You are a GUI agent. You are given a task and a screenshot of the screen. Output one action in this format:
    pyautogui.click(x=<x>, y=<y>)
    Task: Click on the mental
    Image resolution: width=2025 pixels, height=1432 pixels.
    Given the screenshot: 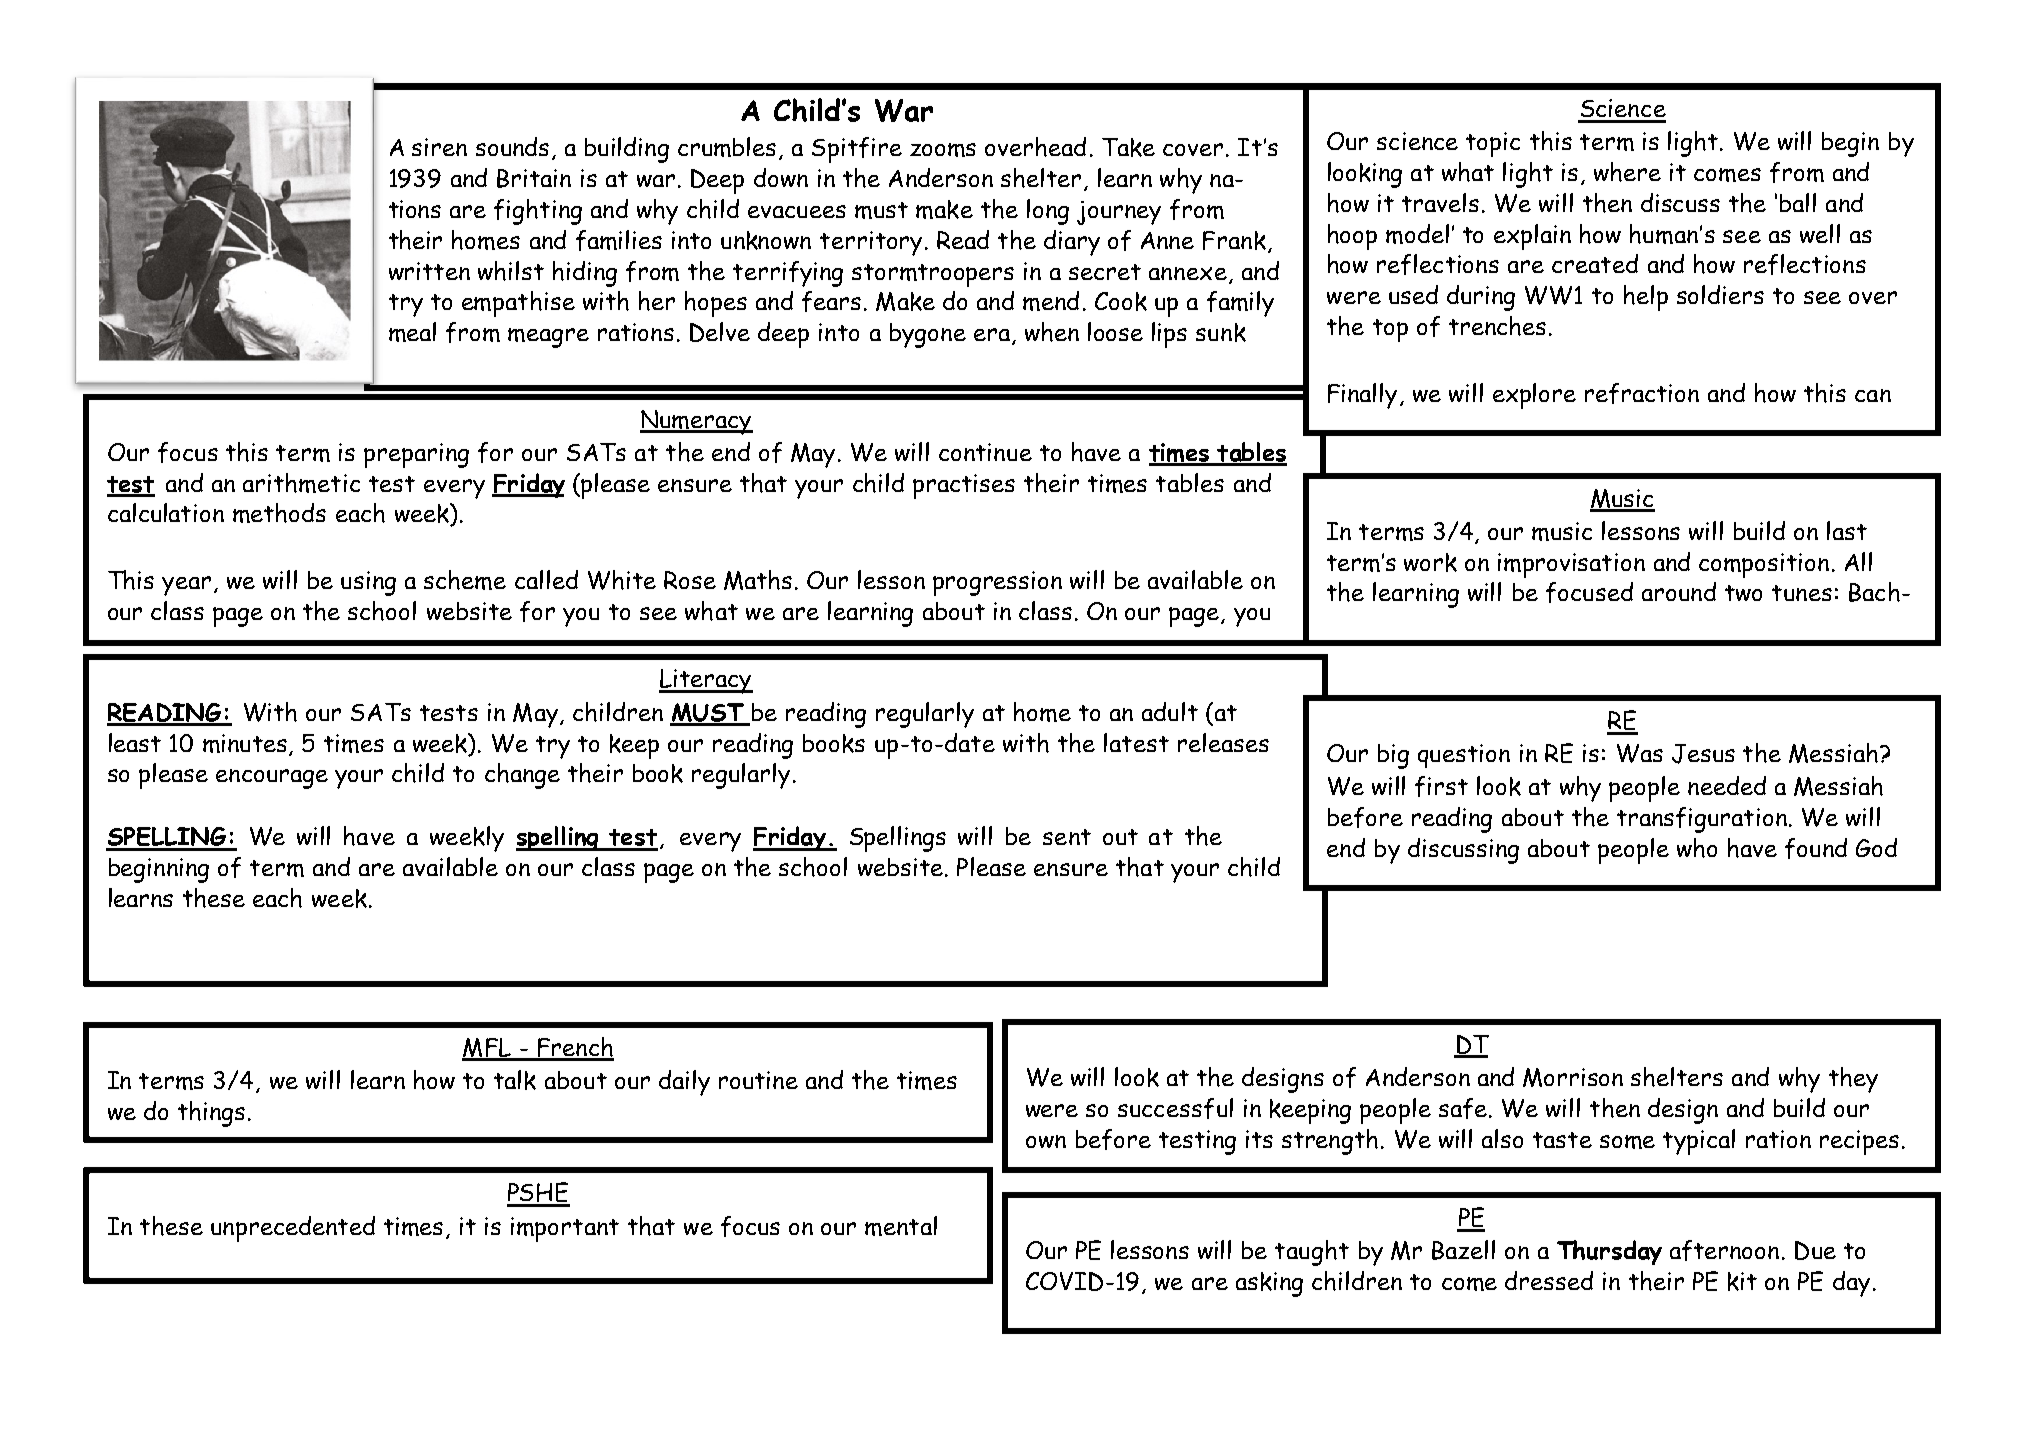 What is the action you would take?
    pyautogui.click(x=901, y=1226)
